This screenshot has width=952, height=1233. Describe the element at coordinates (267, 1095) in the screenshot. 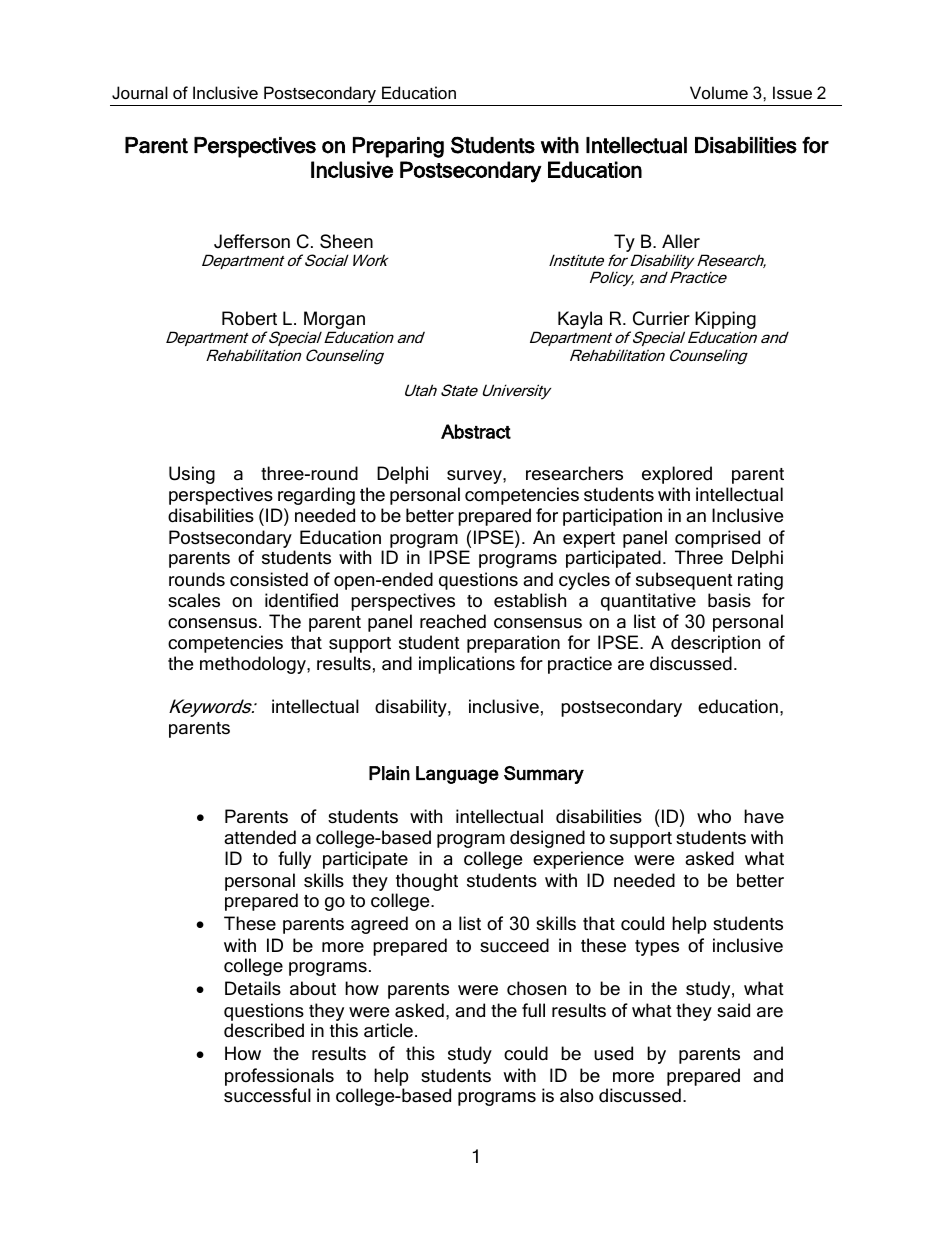

I see `successful` at that location.
